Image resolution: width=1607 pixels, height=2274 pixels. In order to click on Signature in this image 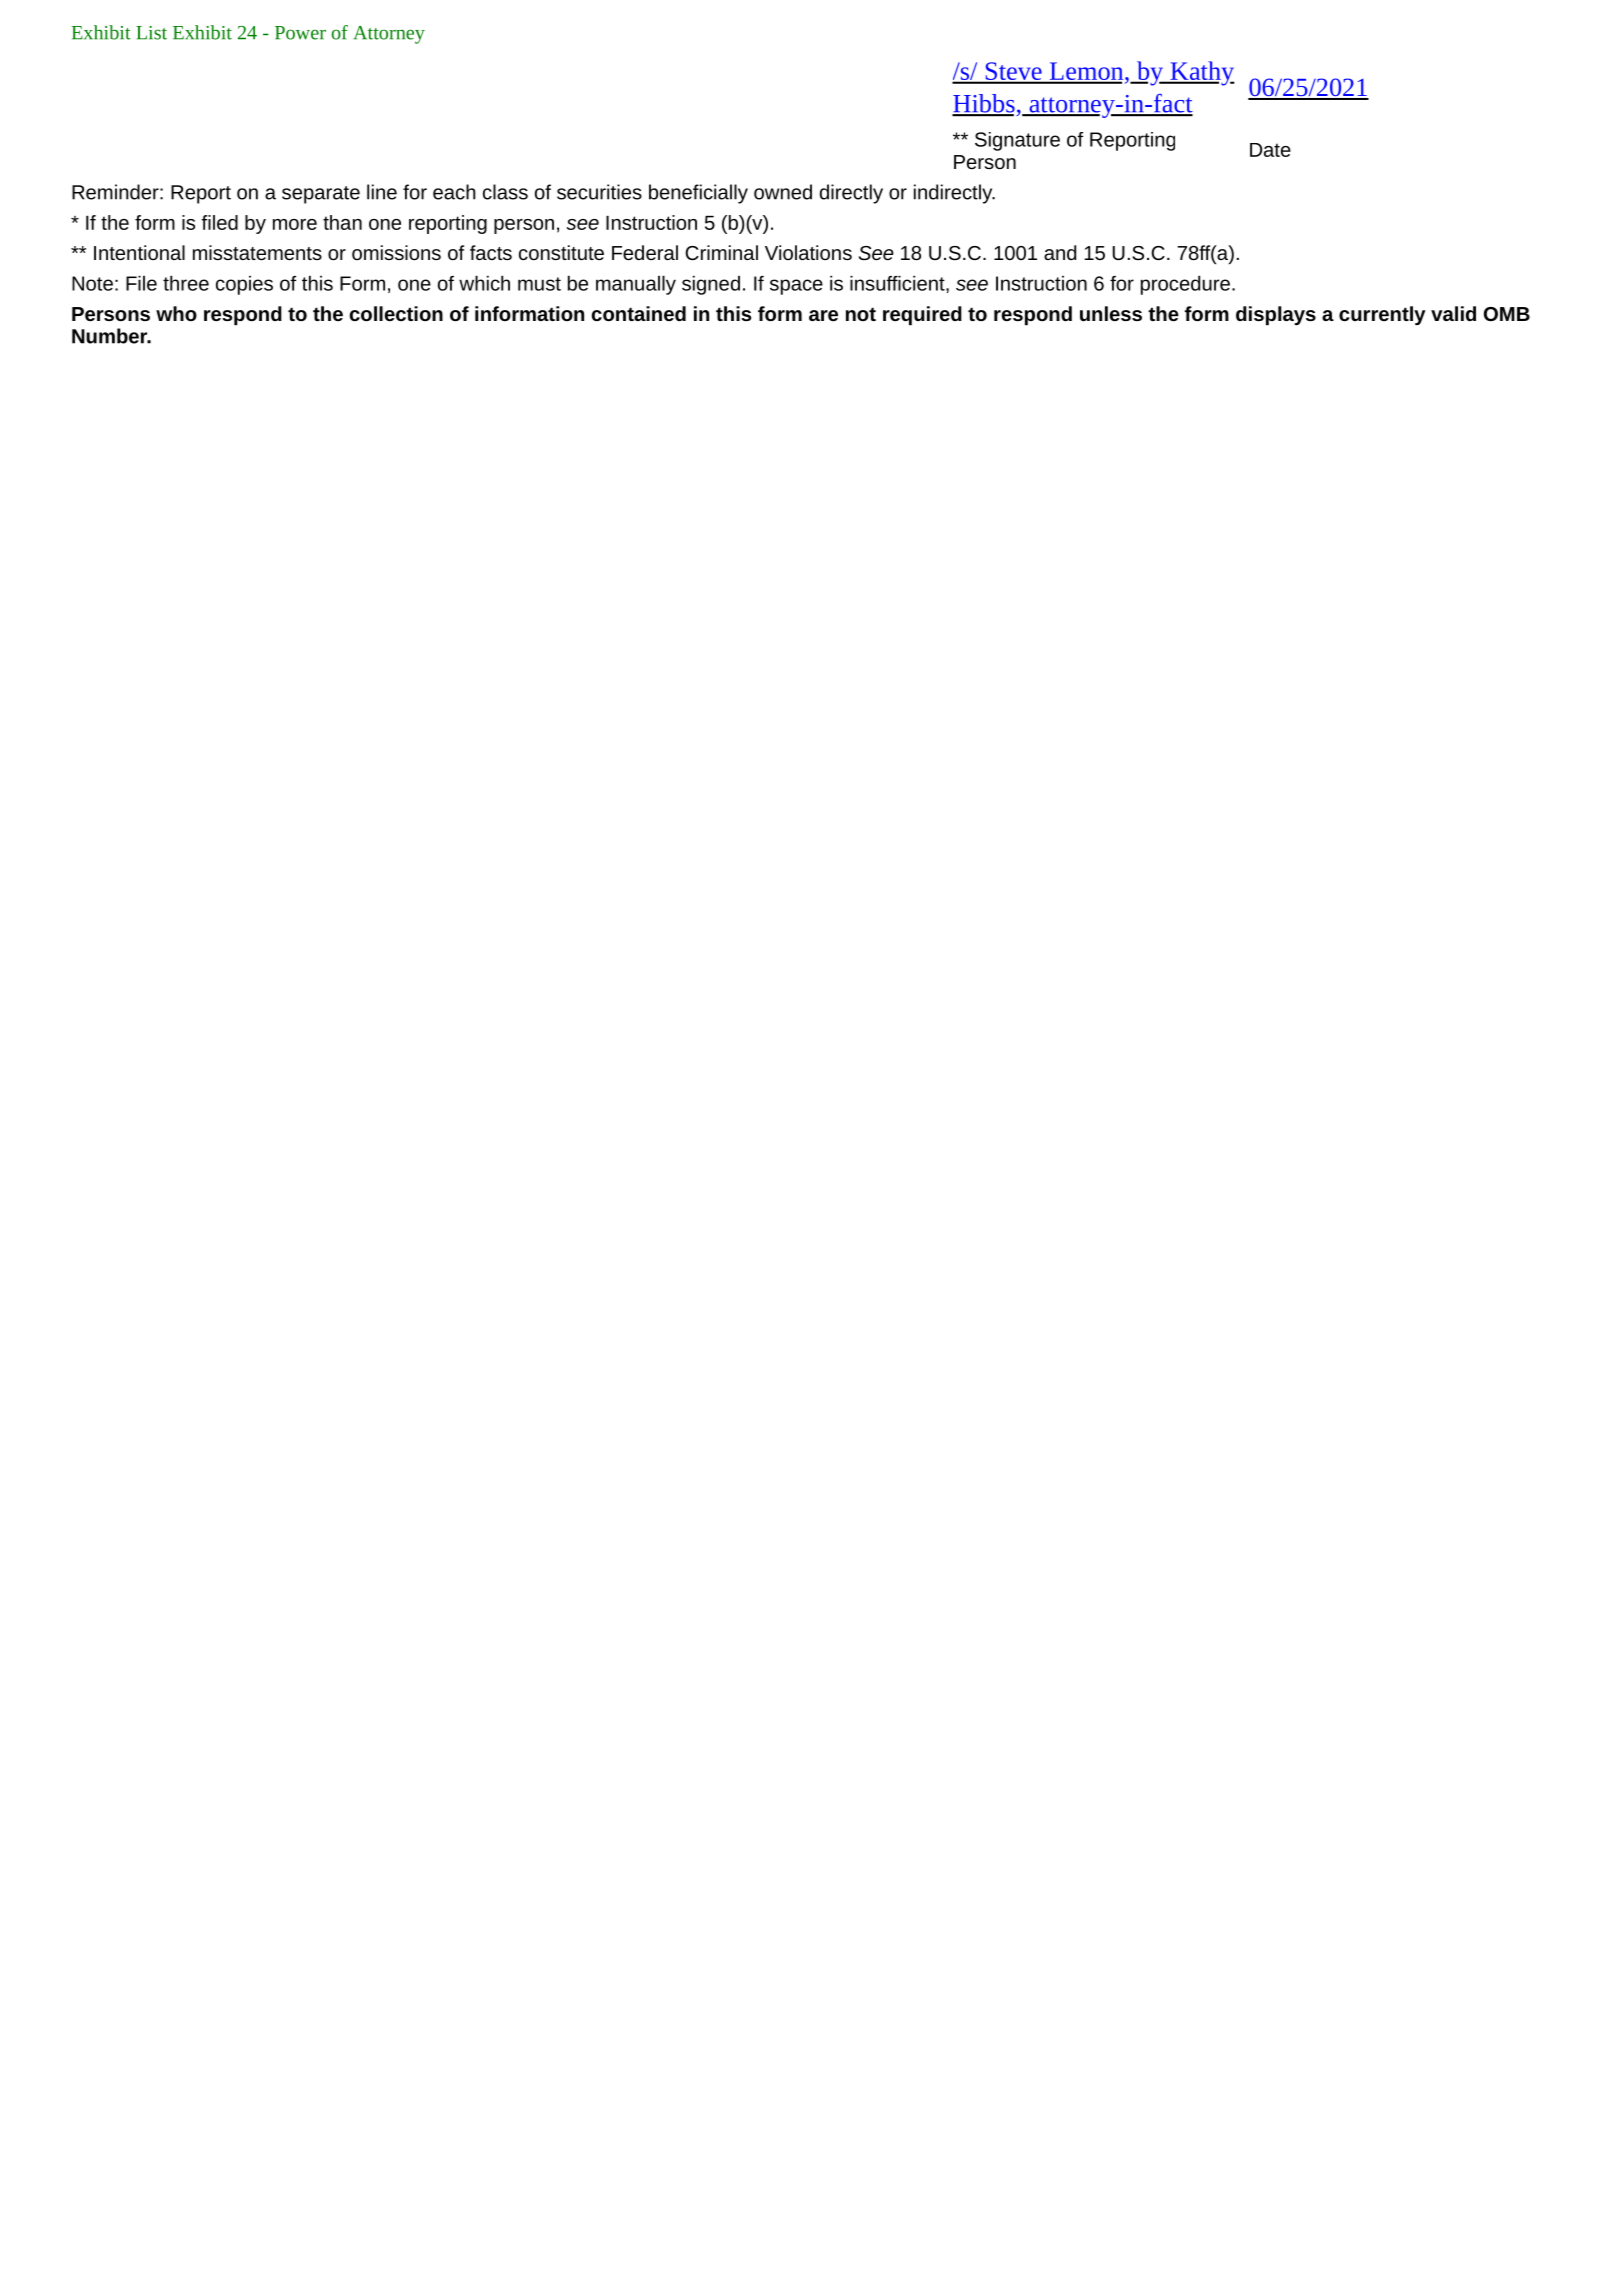, I will do `click(1017, 141)`.
